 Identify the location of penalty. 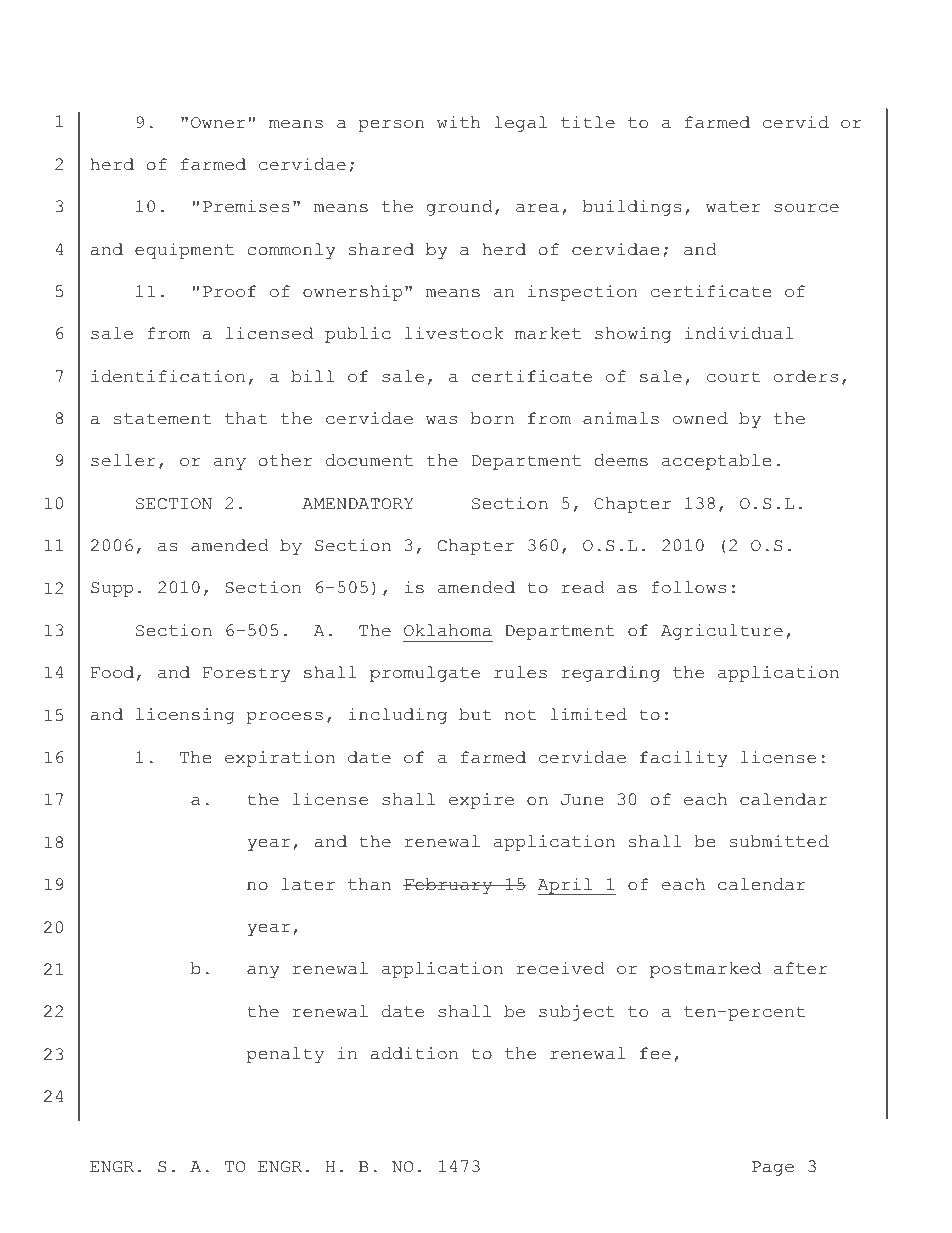
(285, 1055).
